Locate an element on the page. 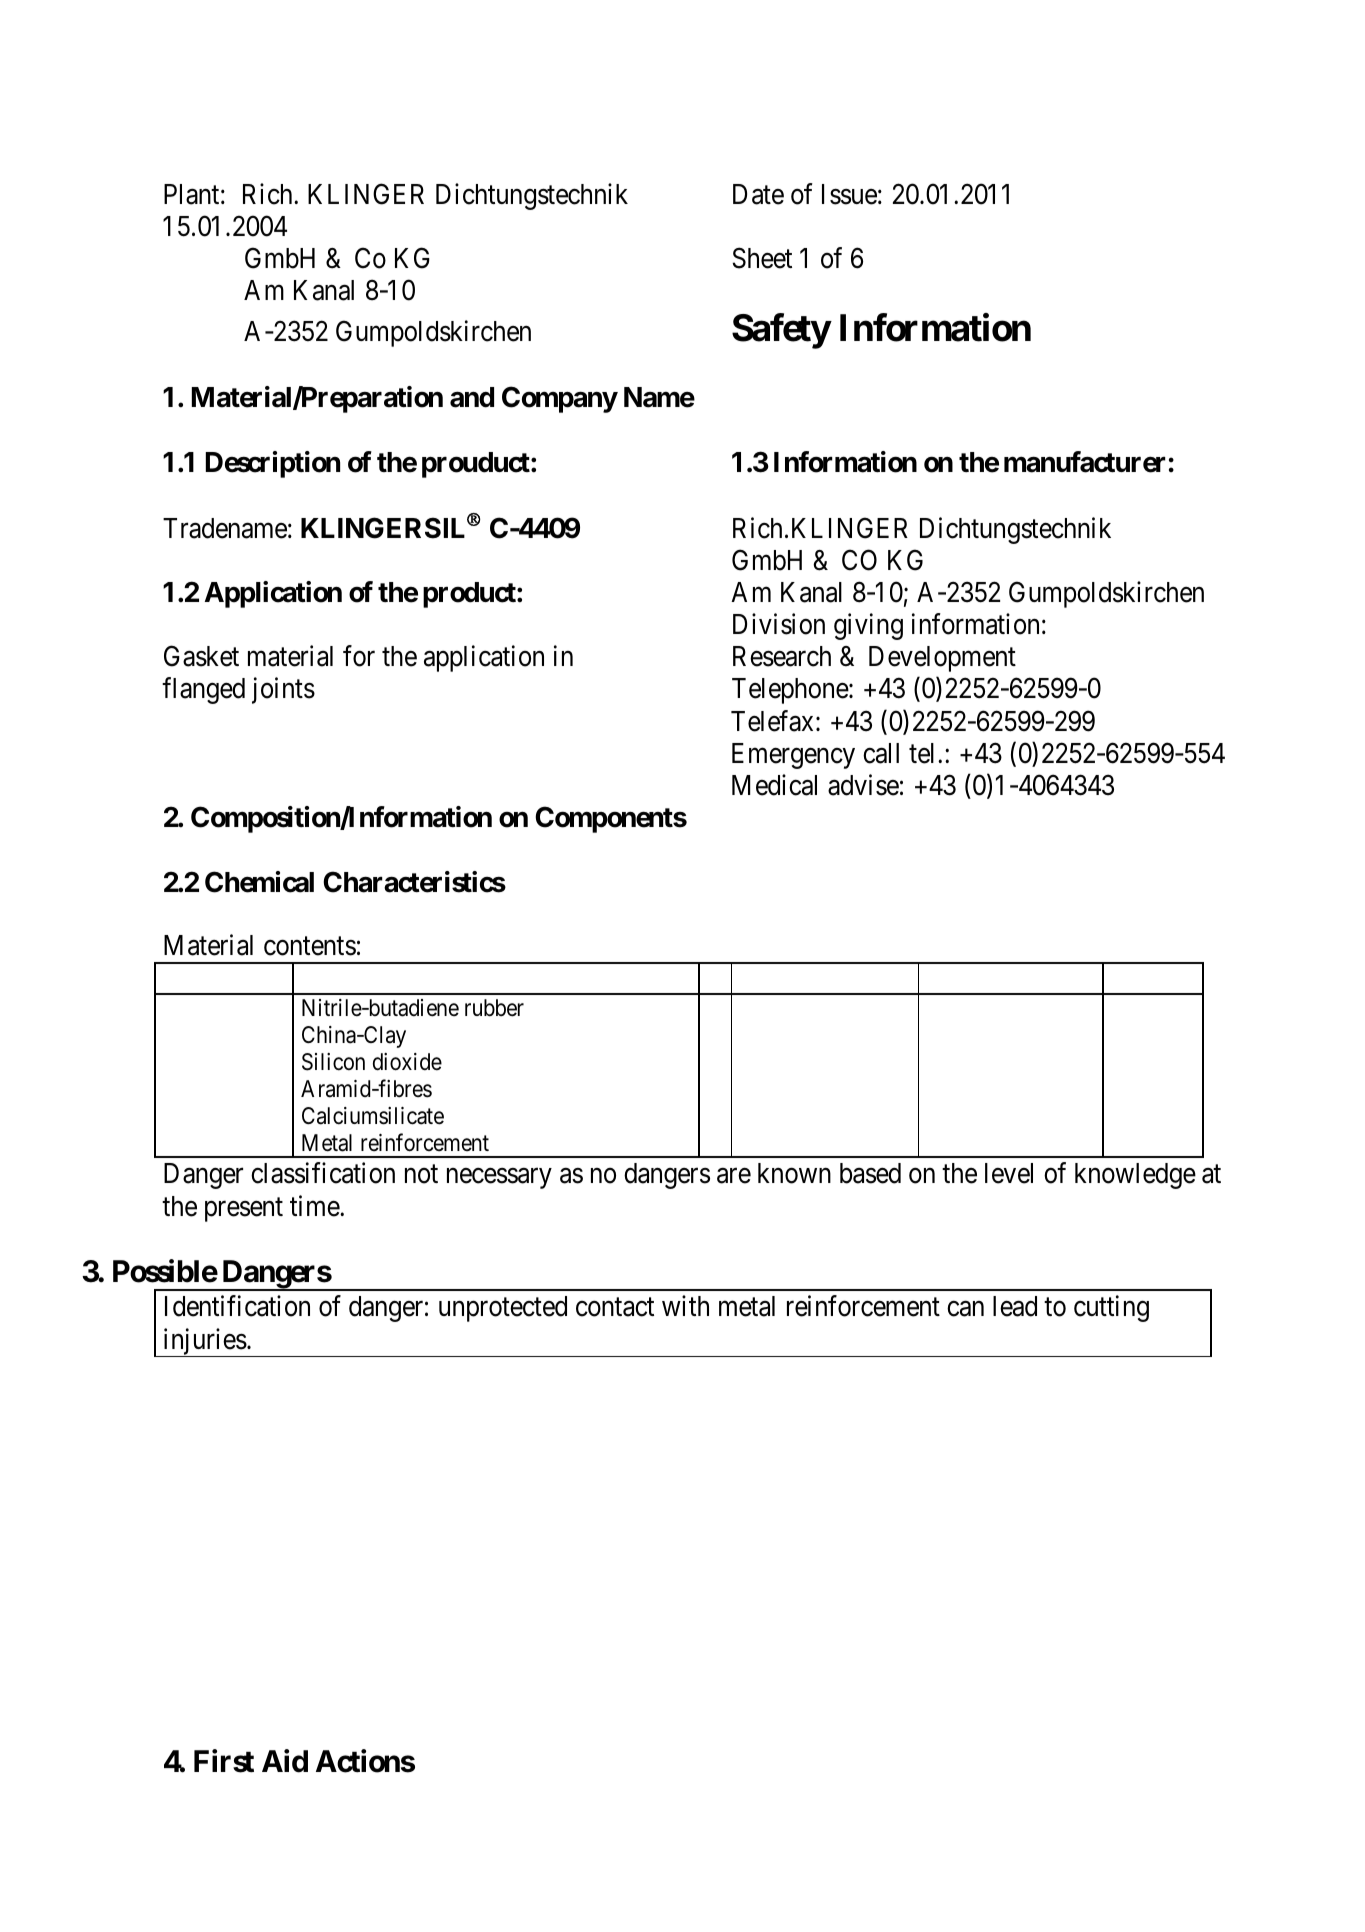  level is located at coordinates (1009, 1173).
